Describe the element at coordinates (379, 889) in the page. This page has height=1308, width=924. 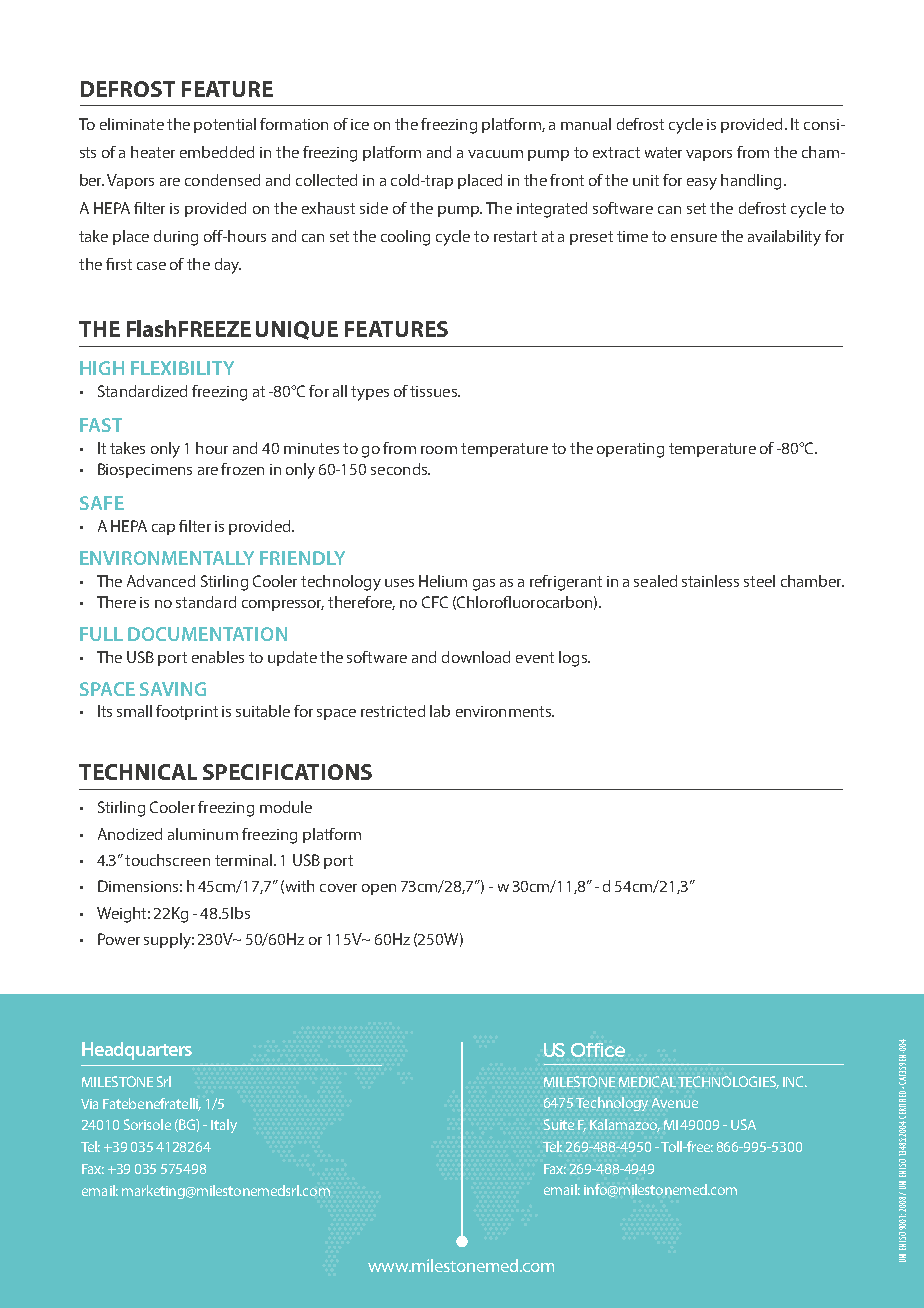
I see `open` at that location.
